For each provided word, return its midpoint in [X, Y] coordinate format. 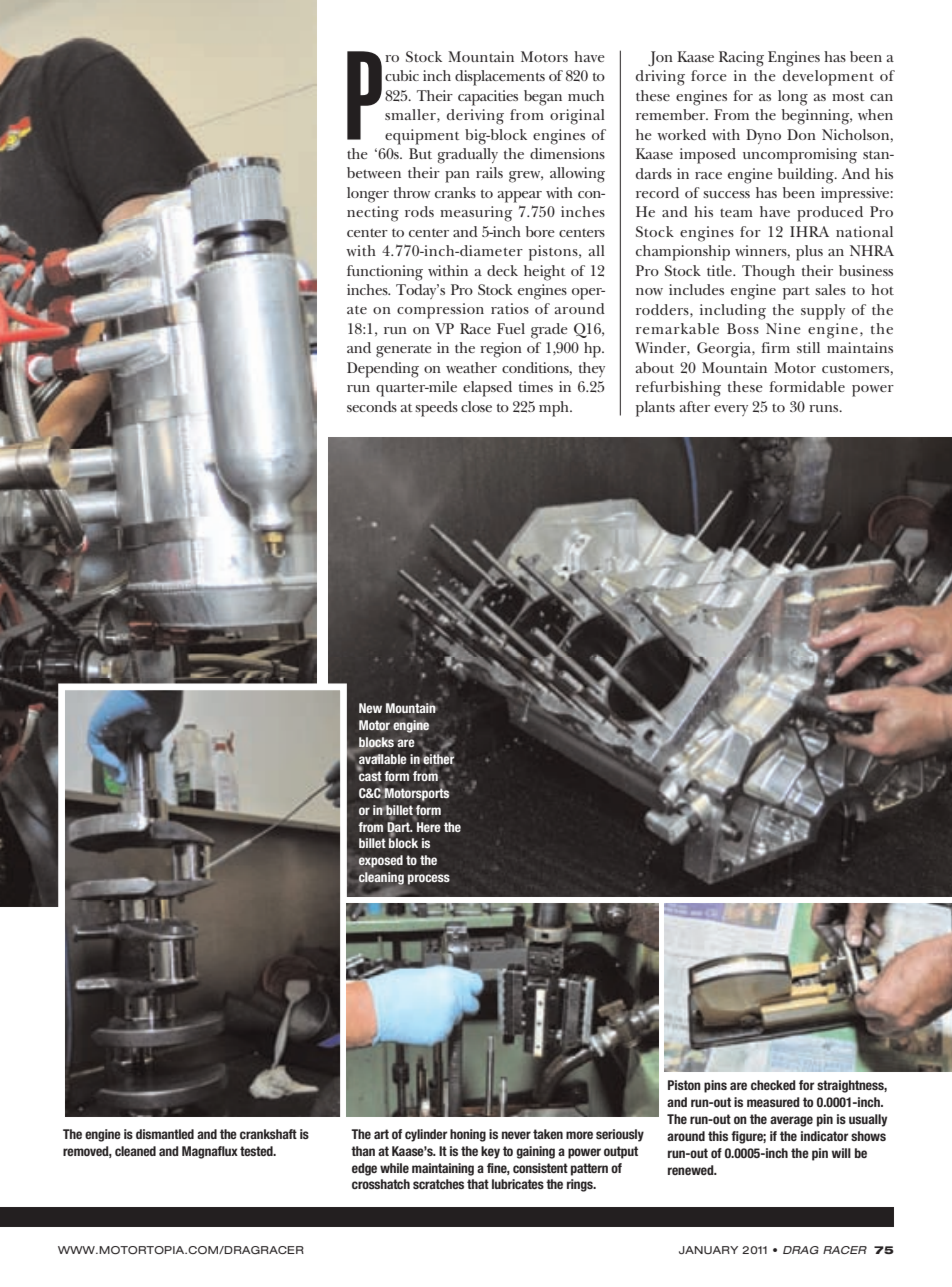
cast [369, 775]
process [429, 879]
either [438, 758]
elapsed [487, 389]
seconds [372, 406]
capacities [488, 98]
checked [773, 1085]
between [374, 172]
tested [257, 1151]
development [828, 78]
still [808, 347]
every [731, 410]
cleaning [381, 878]
